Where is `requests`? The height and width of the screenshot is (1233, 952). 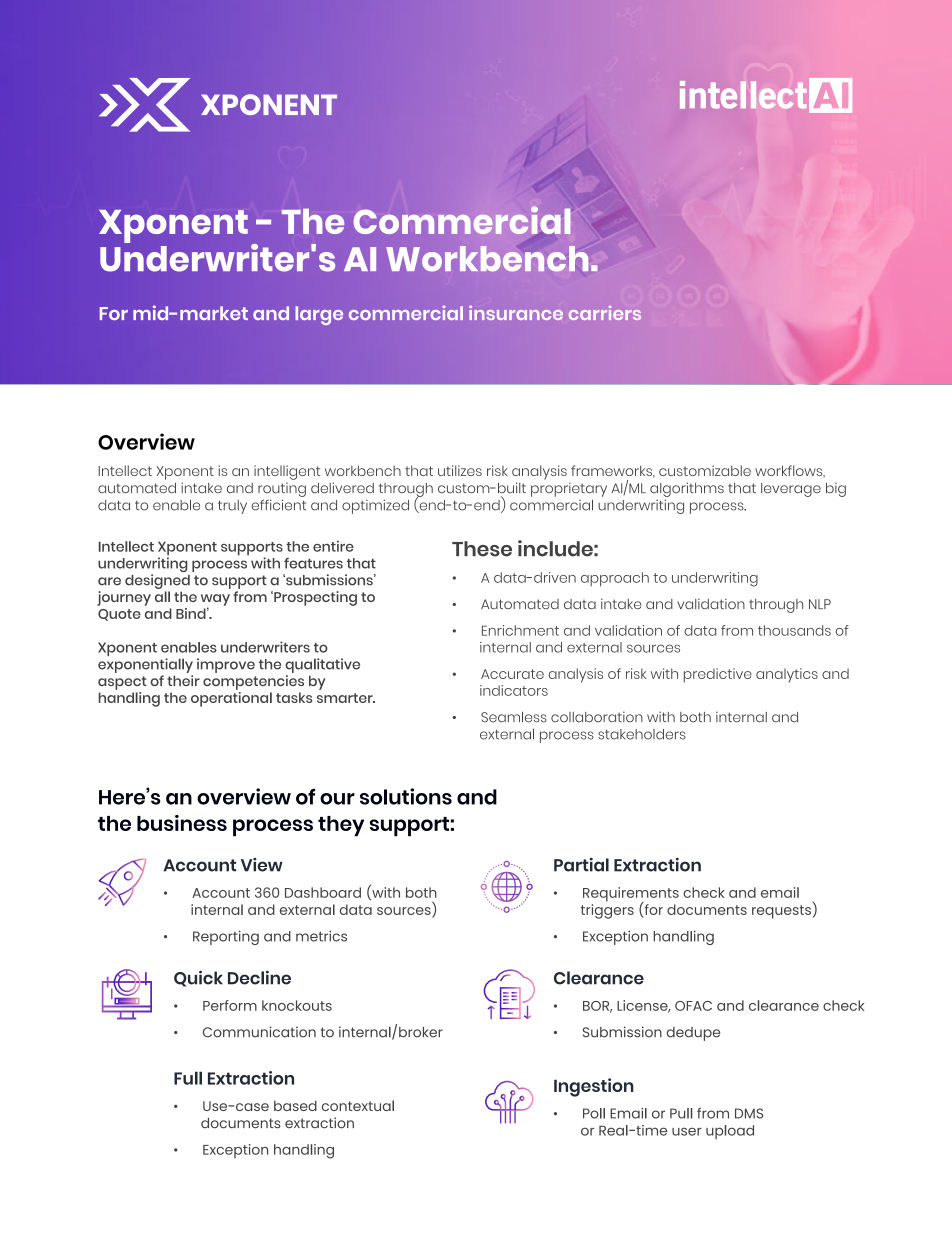 requests is located at coordinates (781, 912).
